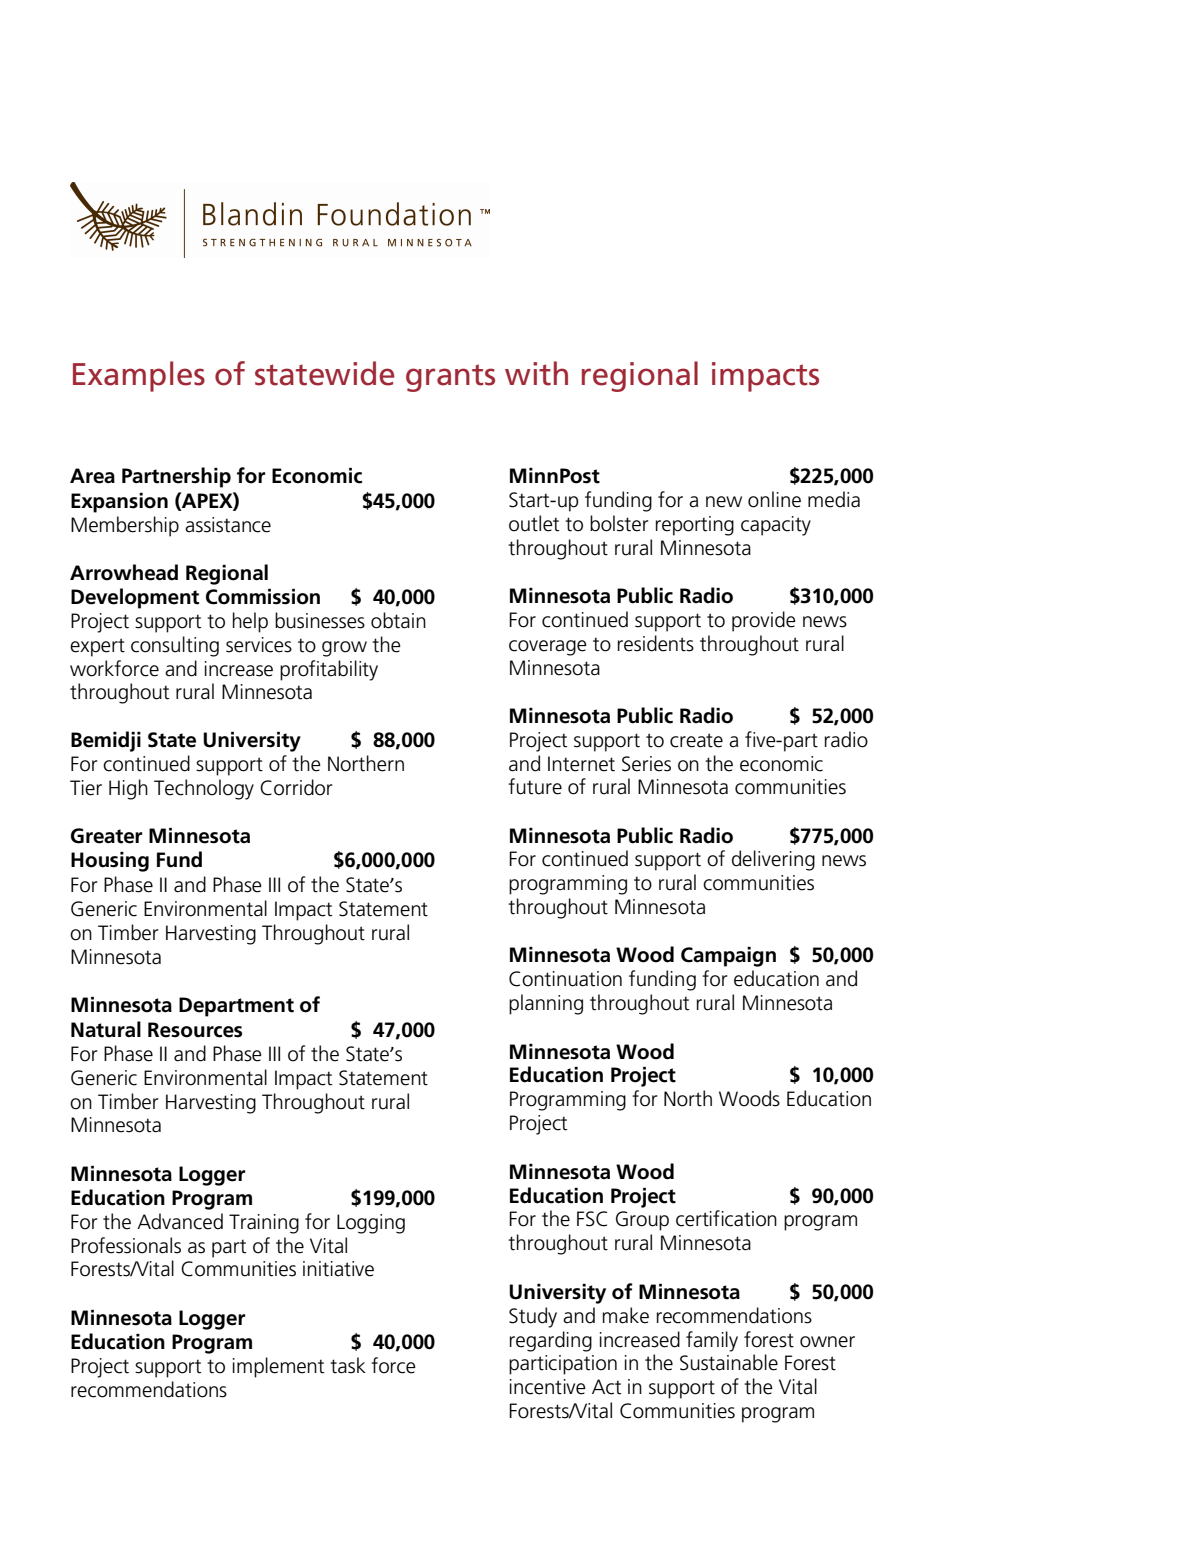 This screenshot has width=1192, height=1543. I want to click on online, so click(774, 499).
